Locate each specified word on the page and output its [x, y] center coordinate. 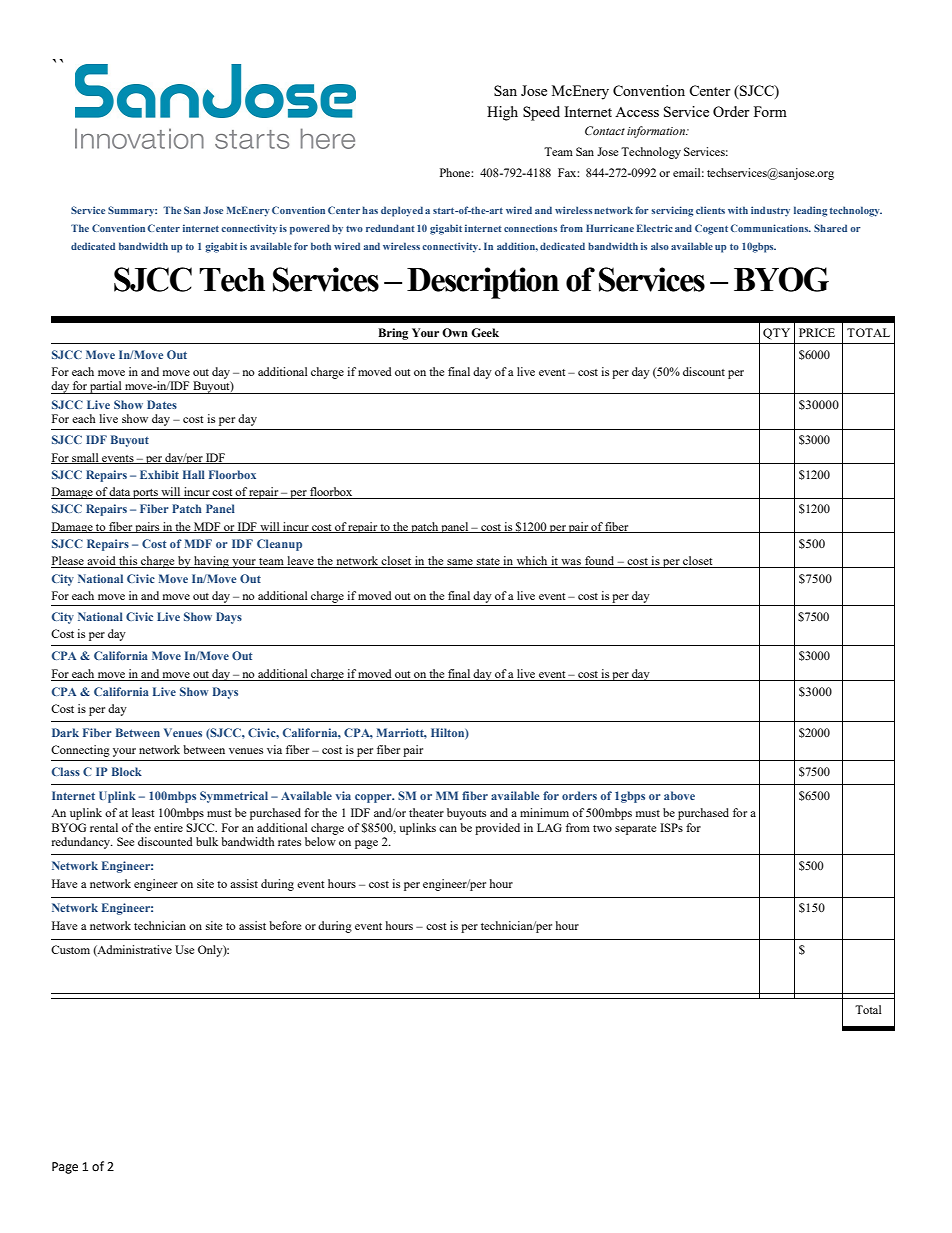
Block [127, 771]
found [600, 562]
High [502, 113]
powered [310, 229]
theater [426, 812]
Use [184, 949]
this [128, 562]
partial [106, 387]
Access [637, 112]
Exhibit [159, 474]
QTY [776, 334]
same [460, 563]
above [679, 795]
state [488, 563]
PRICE [817, 332]
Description [483, 283]
